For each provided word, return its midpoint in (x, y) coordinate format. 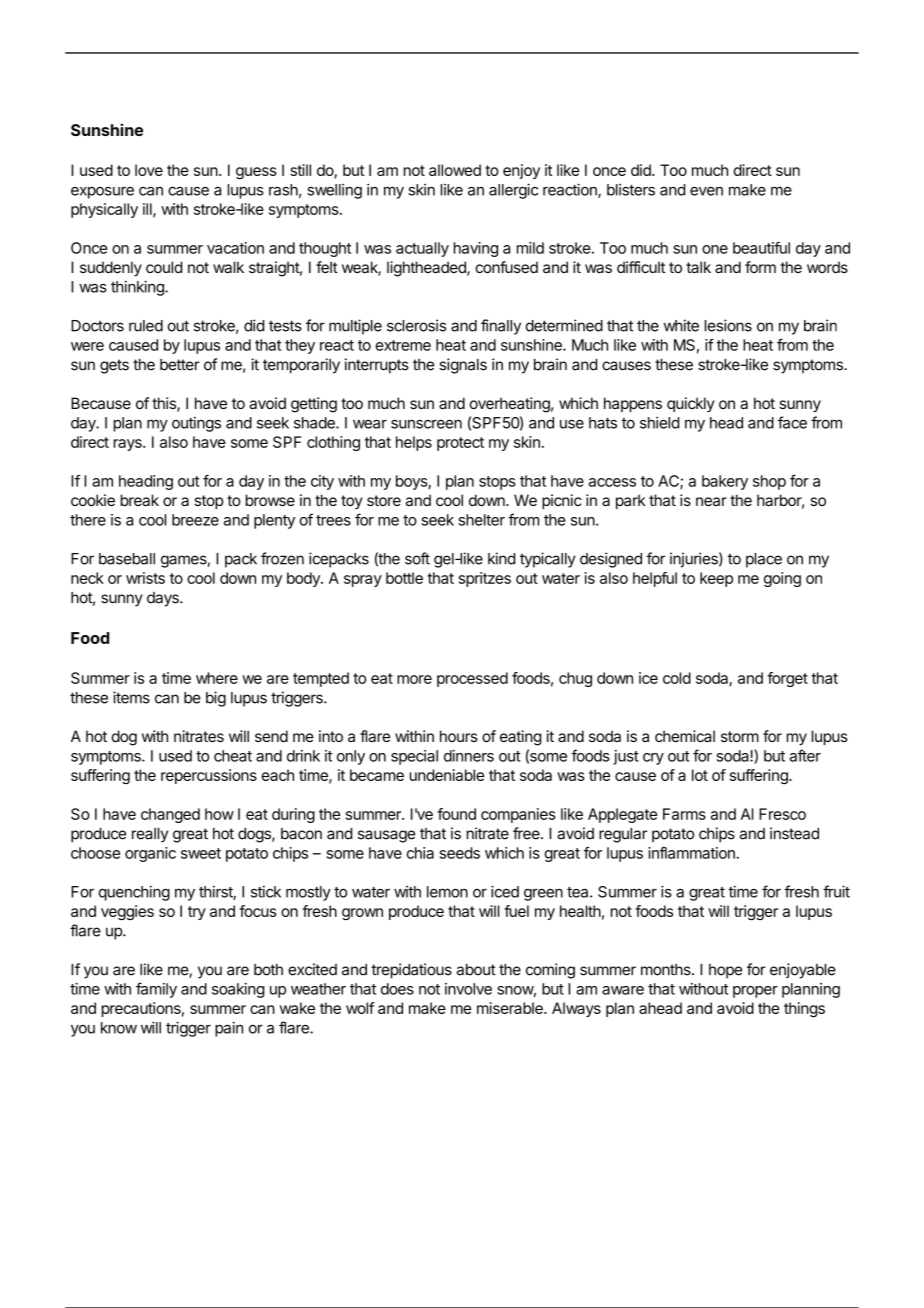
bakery (725, 482)
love (149, 170)
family (156, 990)
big (216, 699)
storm (740, 736)
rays (129, 445)
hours (459, 736)
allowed (455, 170)
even (706, 191)
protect (460, 444)
